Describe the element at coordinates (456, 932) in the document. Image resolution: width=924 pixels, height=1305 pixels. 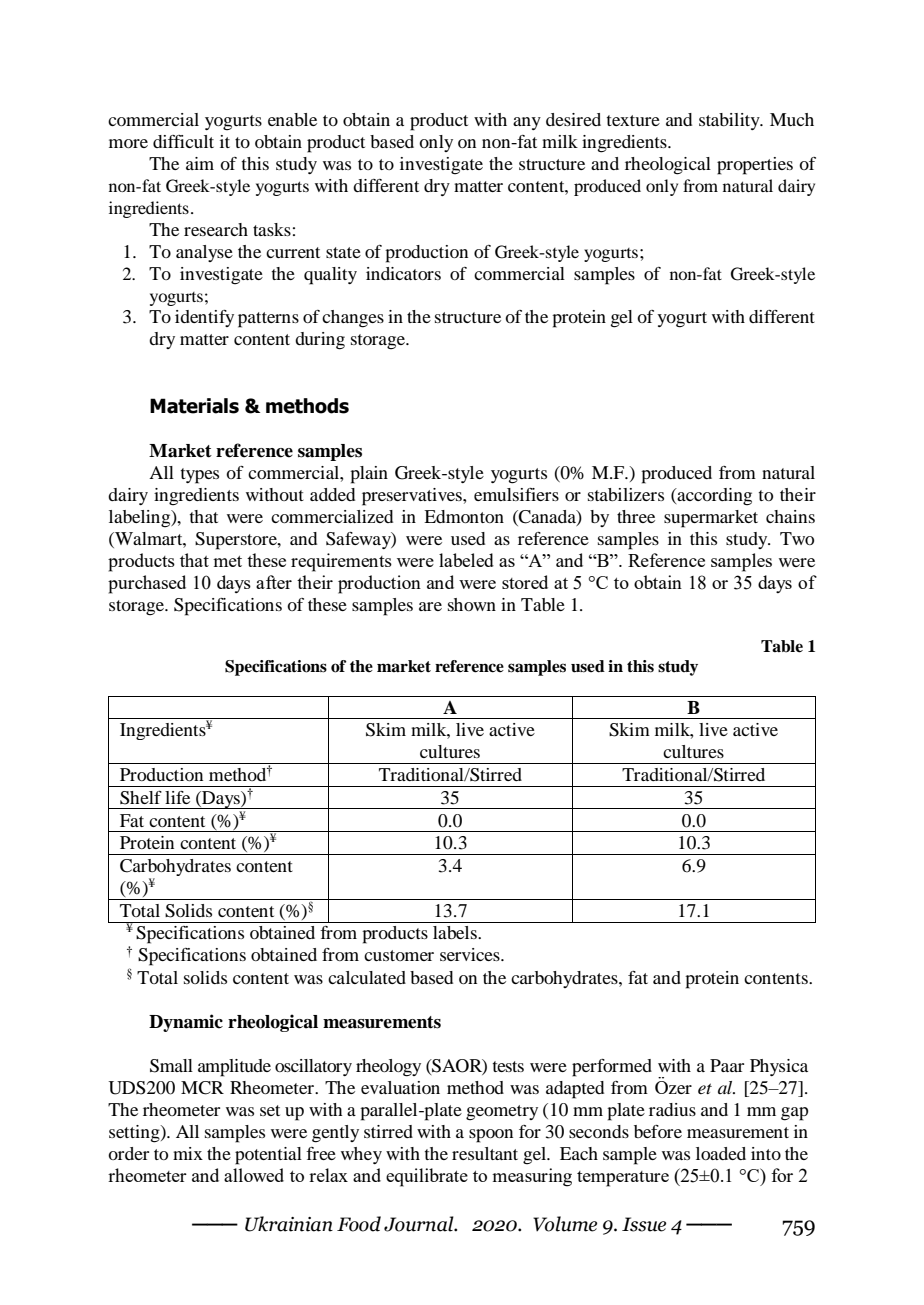
I see `labels` at that location.
